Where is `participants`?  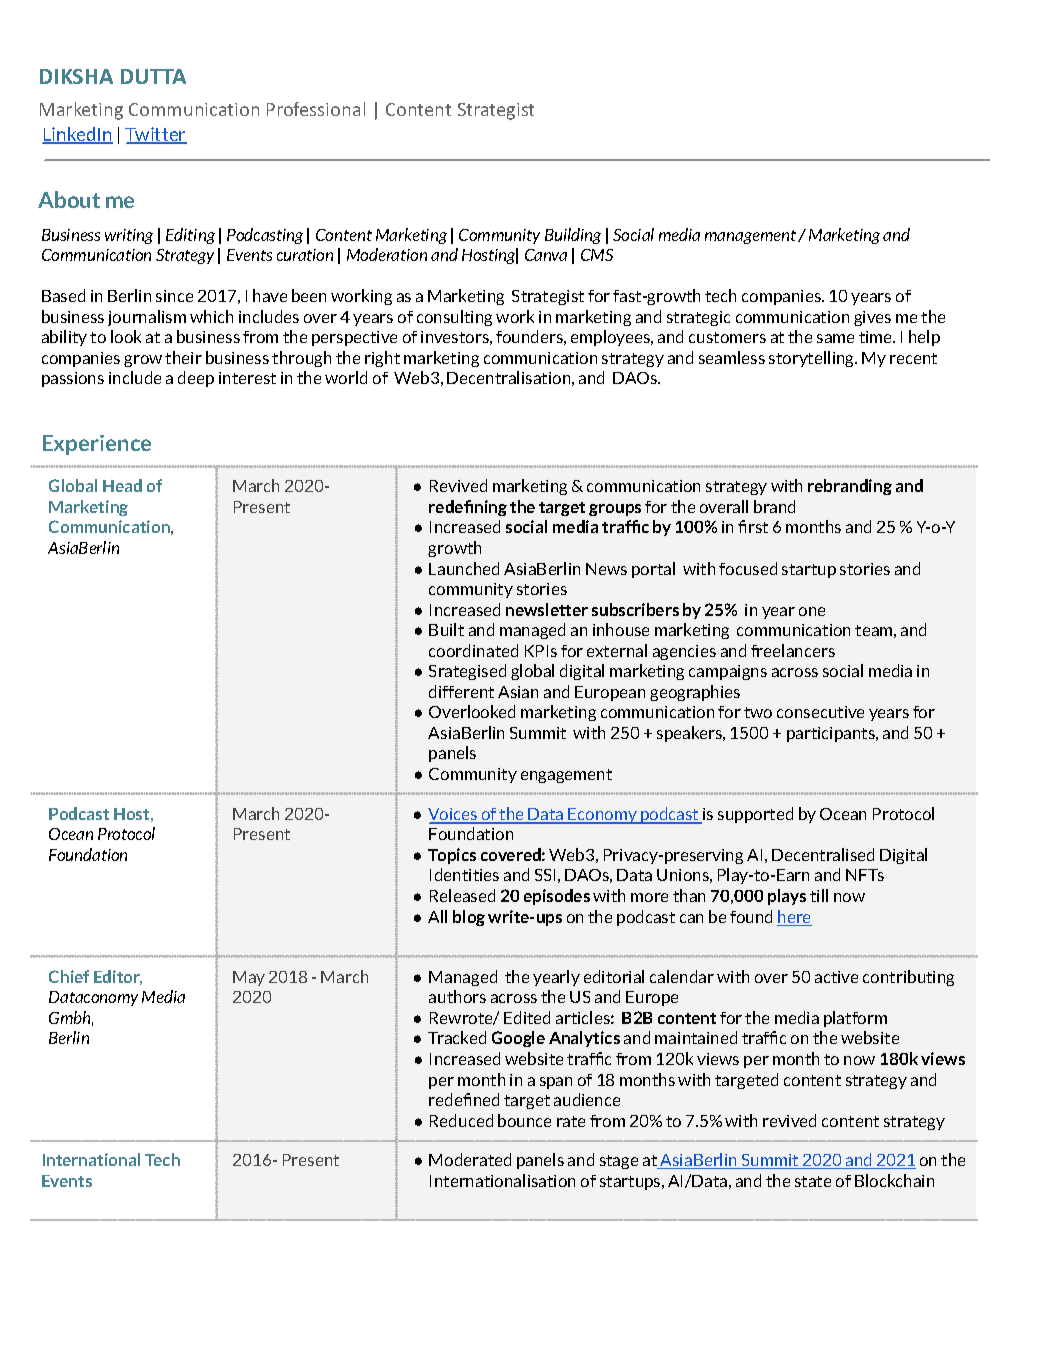
participants is located at coordinates (832, 734).
